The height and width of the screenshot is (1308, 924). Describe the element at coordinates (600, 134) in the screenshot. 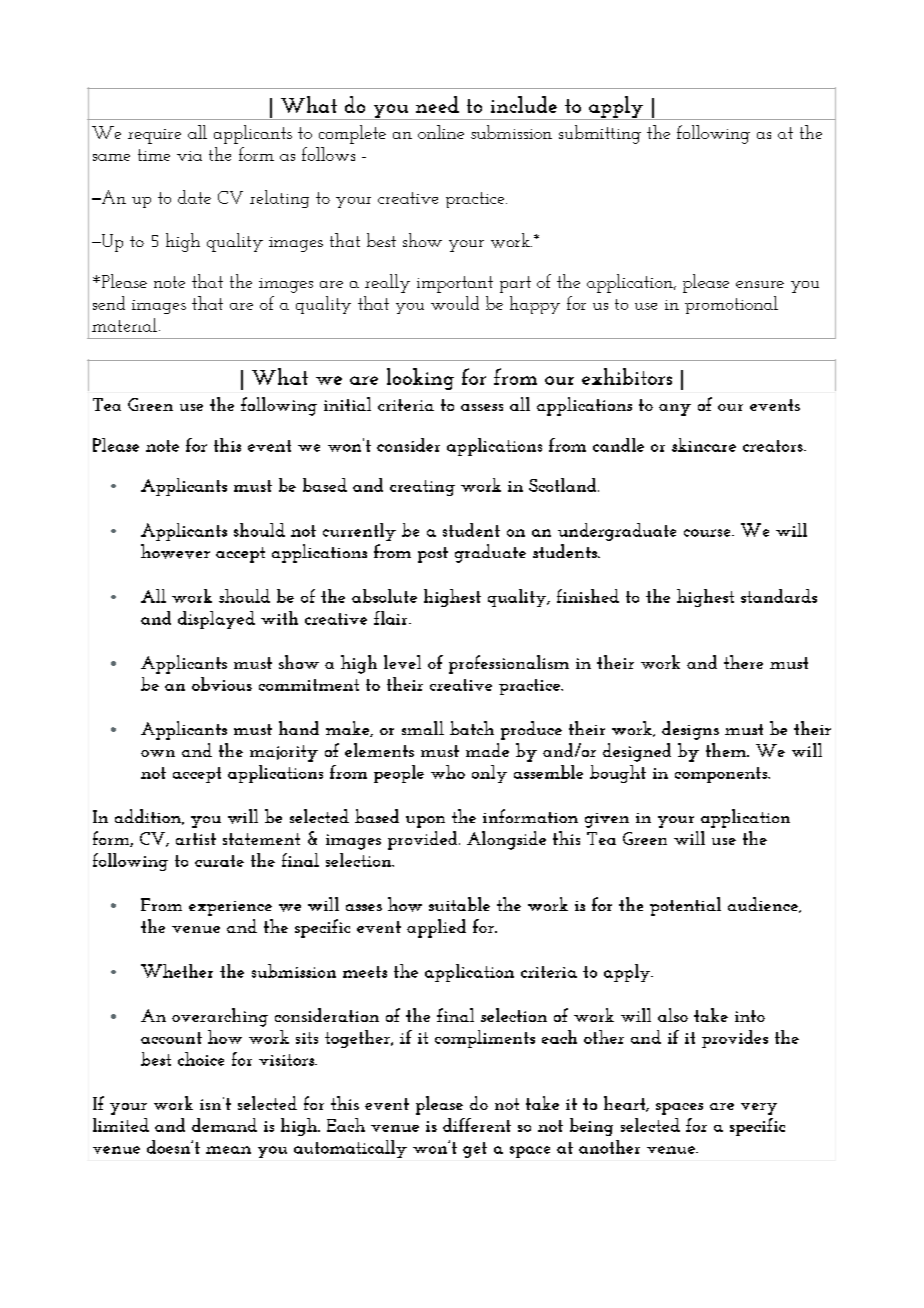

I see `submitting` at that location.
